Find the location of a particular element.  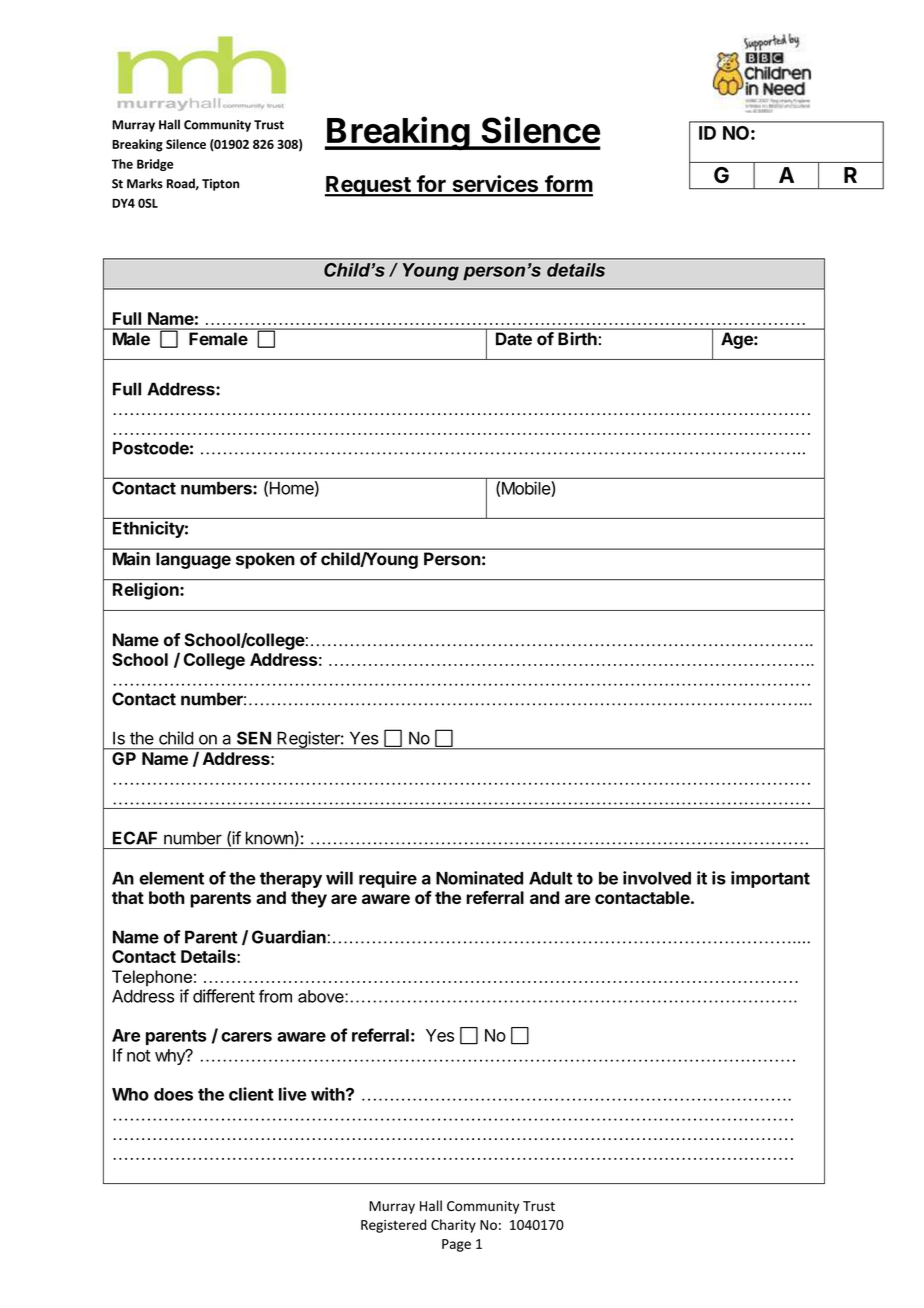

does is located at coordinates (173, 1094).
